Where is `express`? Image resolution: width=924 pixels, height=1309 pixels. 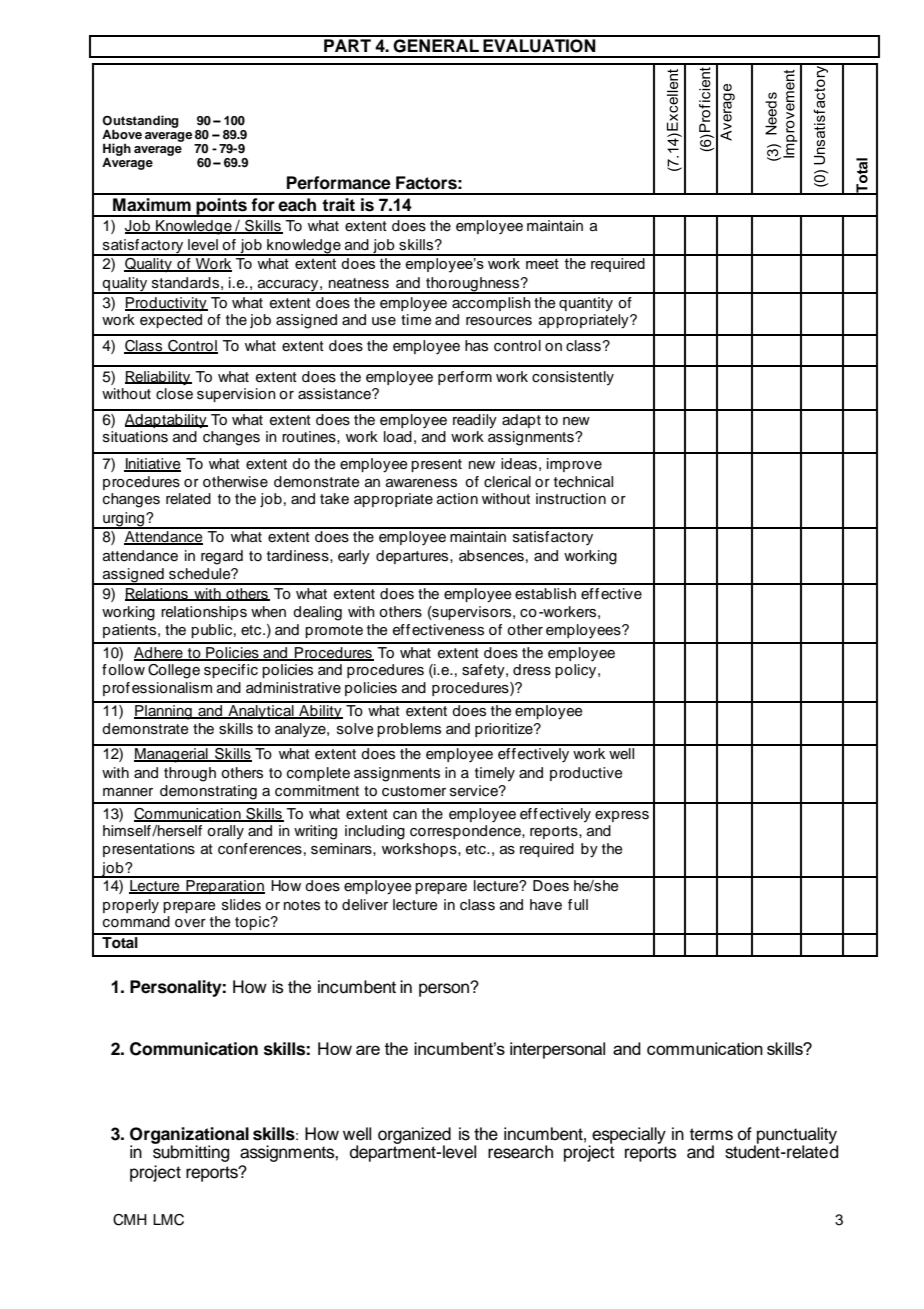 express is located at coordinates (622, 816).
